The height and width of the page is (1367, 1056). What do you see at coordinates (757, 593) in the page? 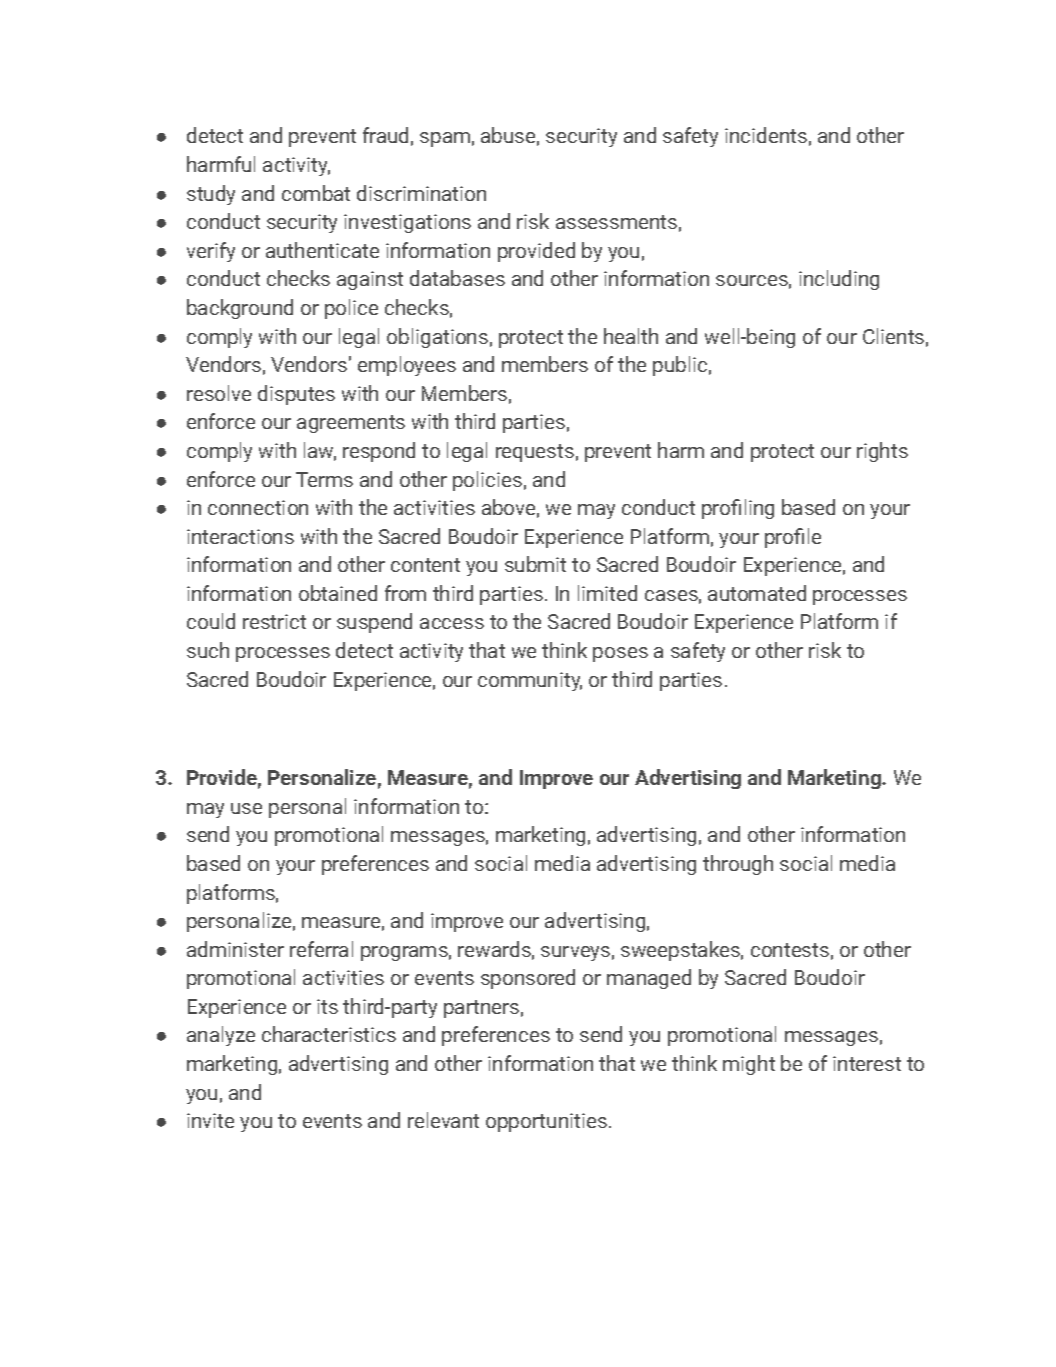
I see `automated` at bounding box center [757, 593].
